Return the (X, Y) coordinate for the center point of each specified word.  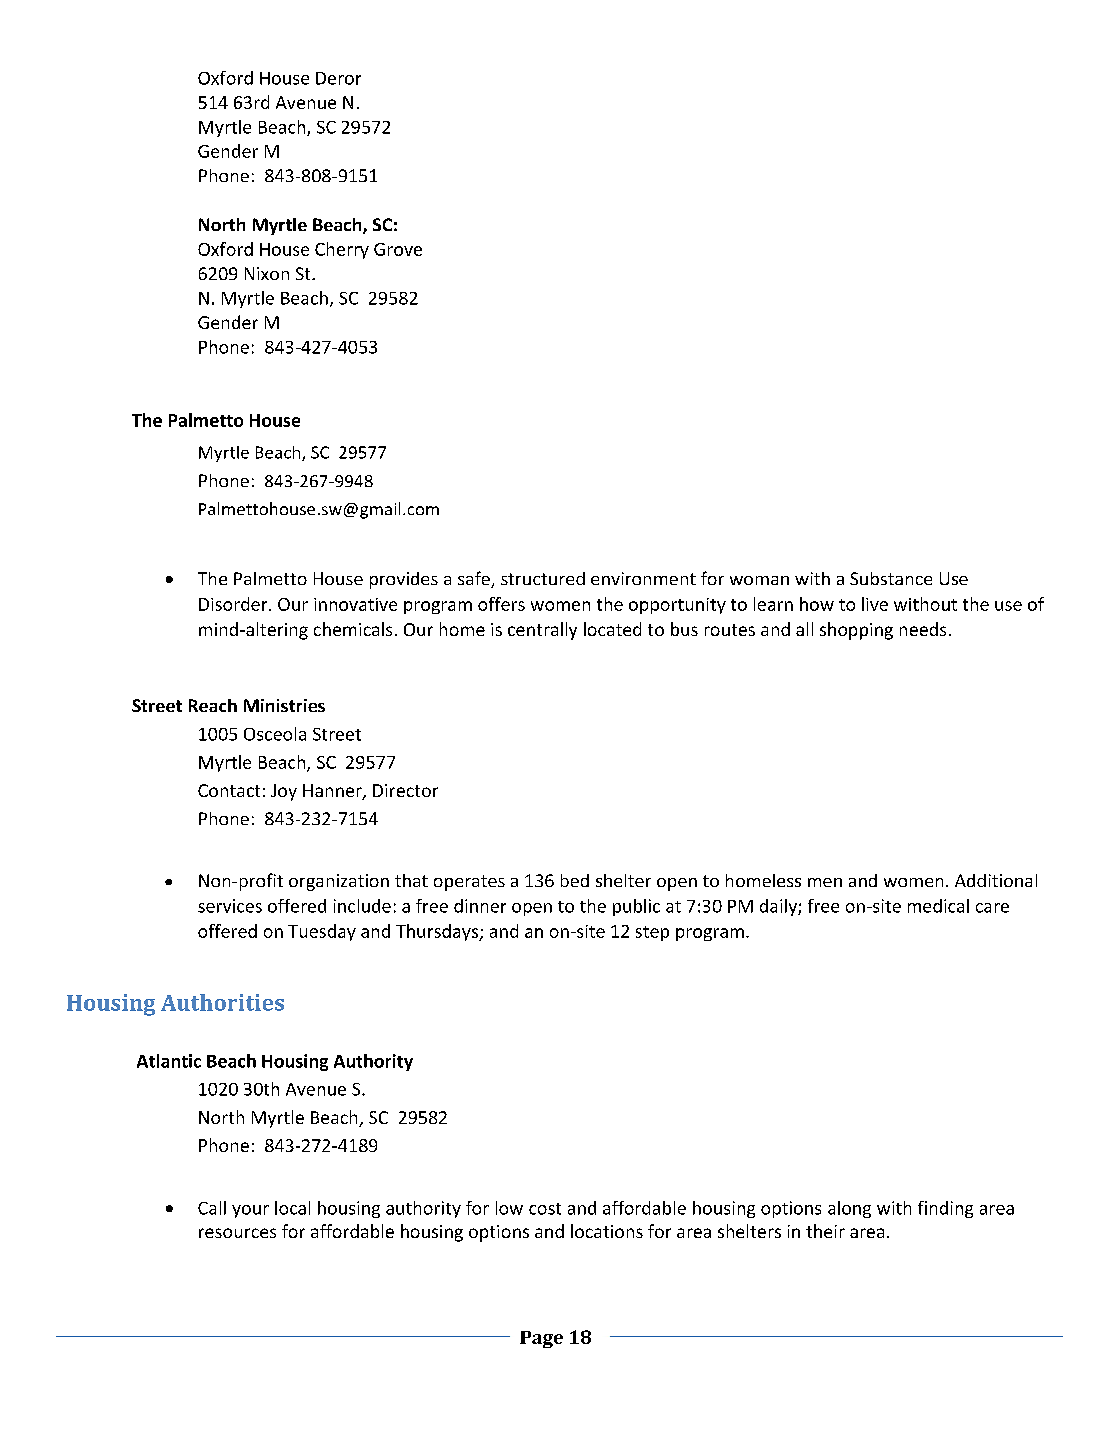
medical (938, 906)
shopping (856, 631)
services (230, 906)
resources (237, 1233)
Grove (398, 249)
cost (545, 1209)
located (612, 629)
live (875, 604)
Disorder (234, 604)
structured (543, 578)
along (849, 1209)
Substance (891, 578)
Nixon (267, 273)
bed (575, 880)
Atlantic (169, 1061)
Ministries (284, 705)
